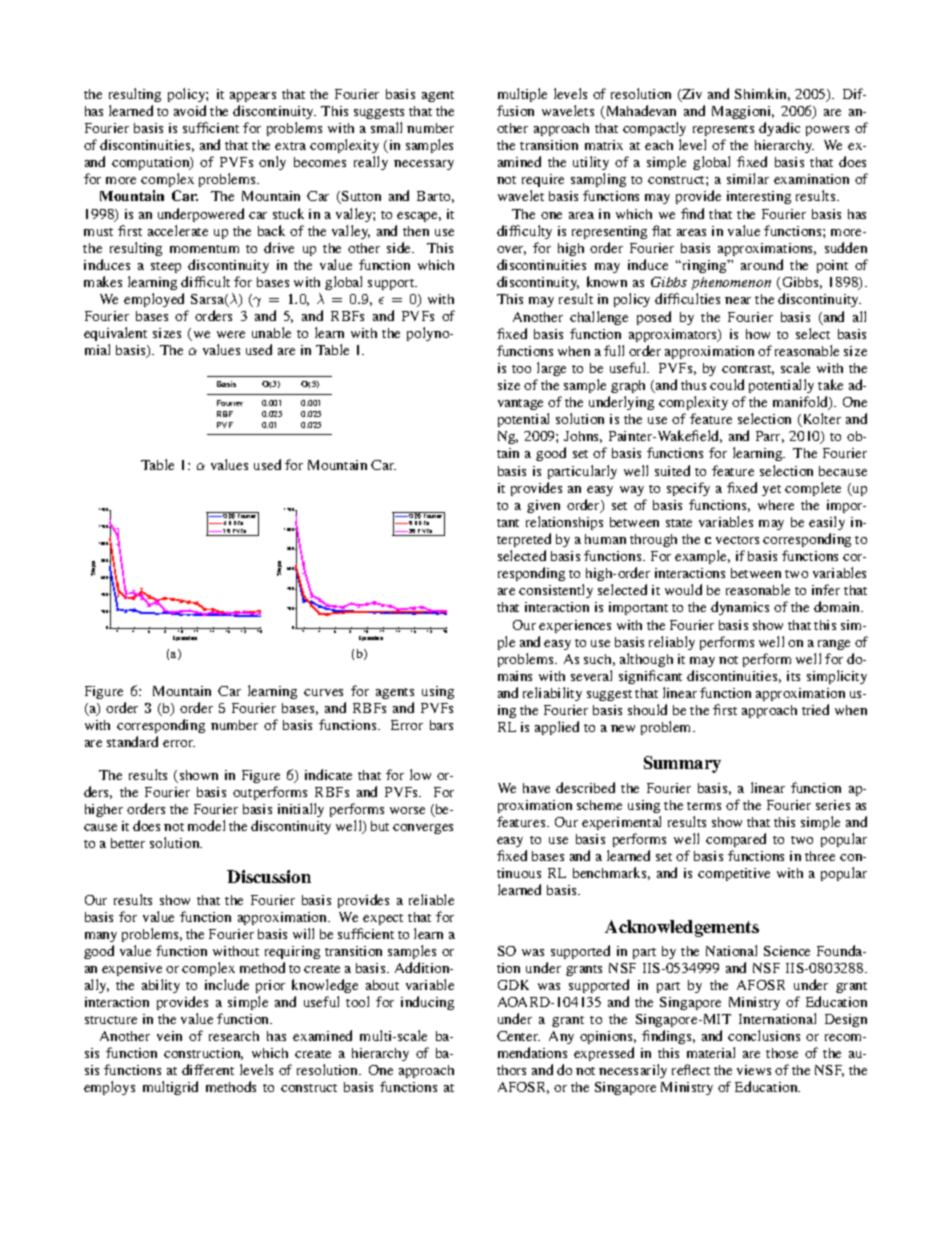  What do you see at coordinates (190, 110) in the screenshot?
I see `avoid` at bounding box center [190, 110].
